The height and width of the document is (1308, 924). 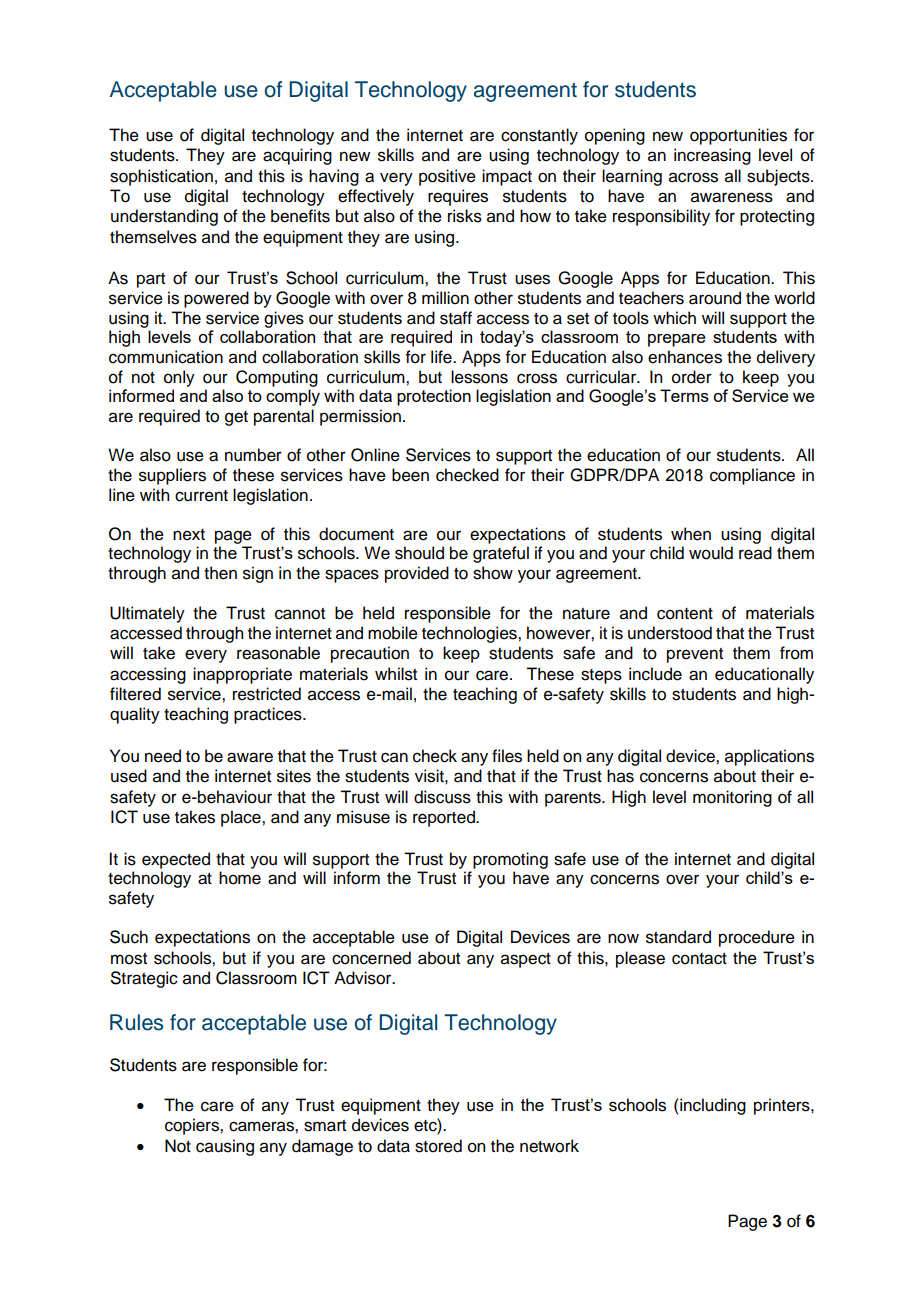 What do you see at coordinates (695, 655) in the document?
I see `prevent` at bounding box center [695, 655].
